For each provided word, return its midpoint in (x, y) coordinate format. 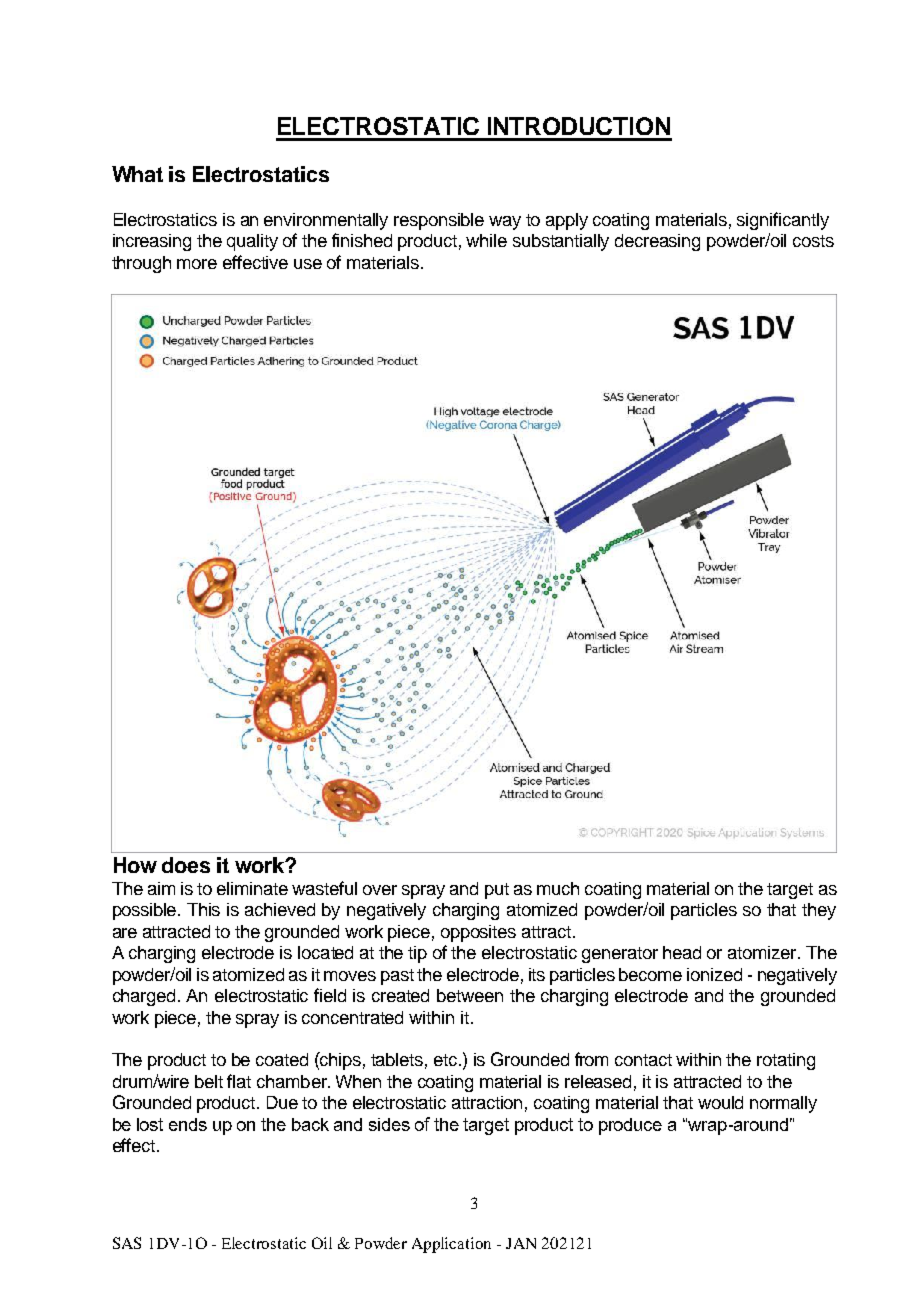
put (497, 891)
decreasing (657, 242)
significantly (783, 221)
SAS (127, 1243)
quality (252, 242)
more (197, 264)
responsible (439, 221)
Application (451, 1245)
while (486, 240)
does (186, 865)
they (819, 911)
